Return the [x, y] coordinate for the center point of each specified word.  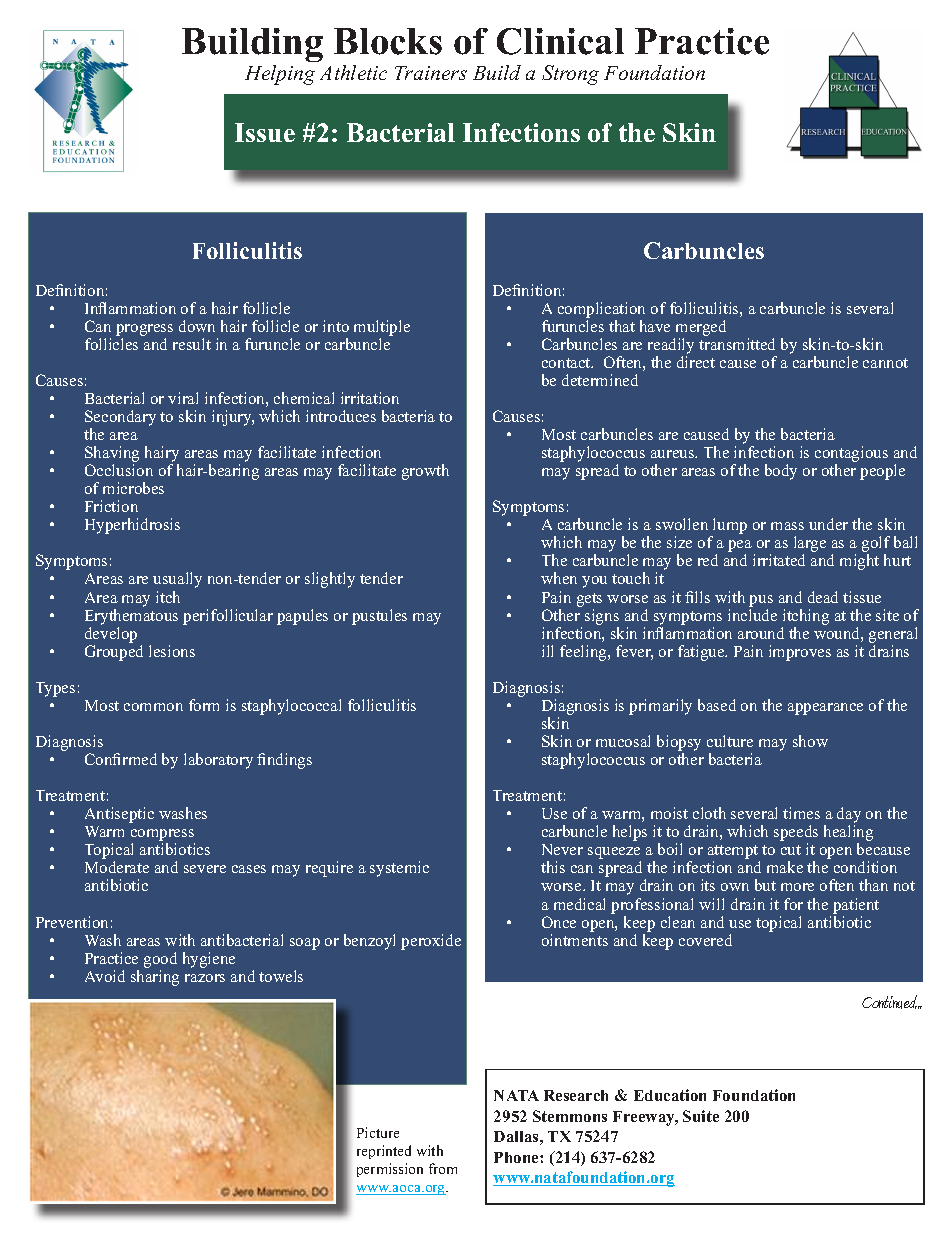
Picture [378, 1132]
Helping [280, 75]
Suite [701, 1116]
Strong [570, 75]
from [443, 1168]
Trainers [431, 73]
